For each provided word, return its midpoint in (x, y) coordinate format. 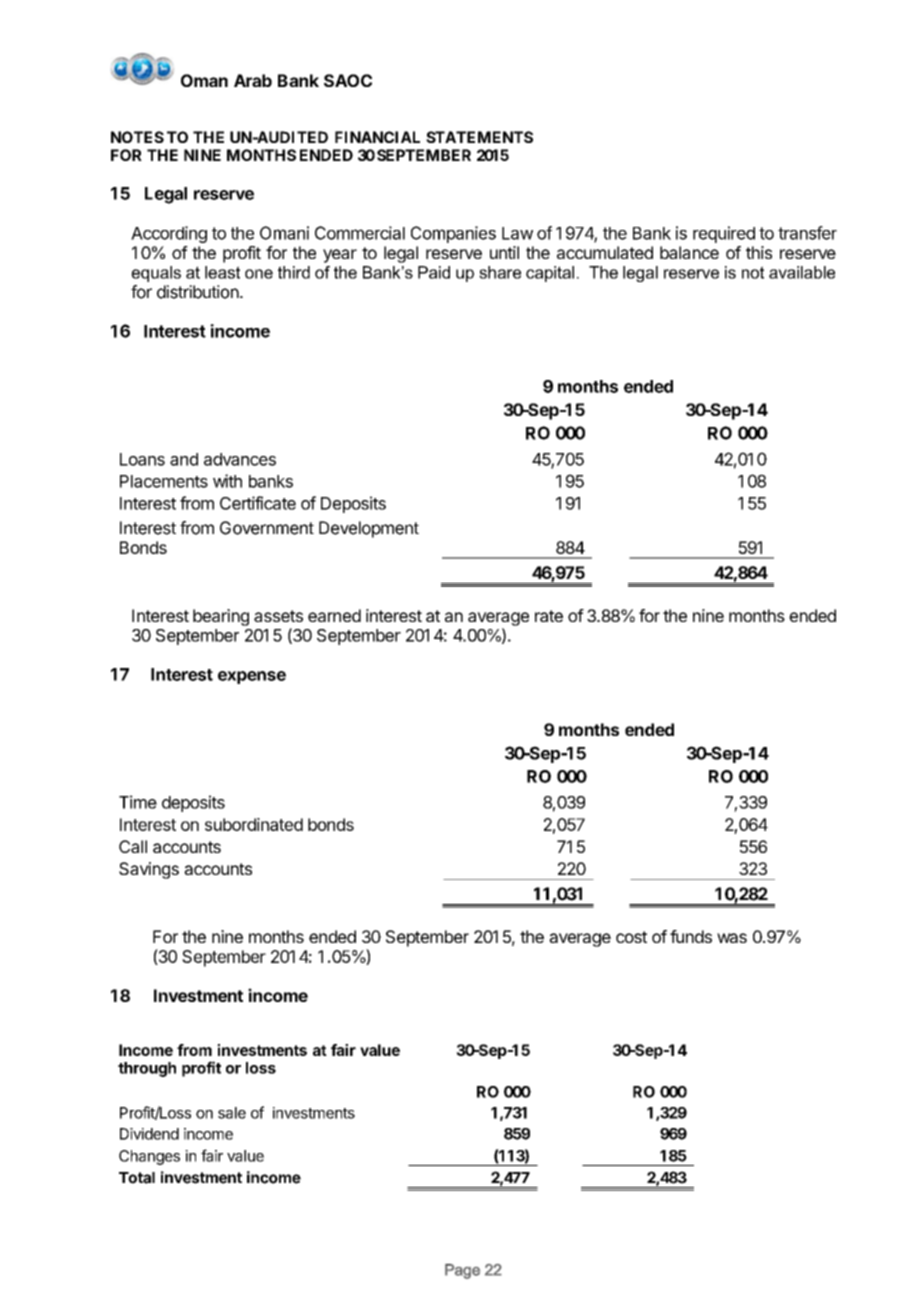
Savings (149, 870)
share (500, 272)
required (724, 234)
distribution (198, 292)
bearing (221, 617)
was (732, 938)
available (802, 272)
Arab (253, 80)
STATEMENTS (479, 137)
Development (369, 529)
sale (232, 1113)
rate (549, 616)
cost (631, 937)
